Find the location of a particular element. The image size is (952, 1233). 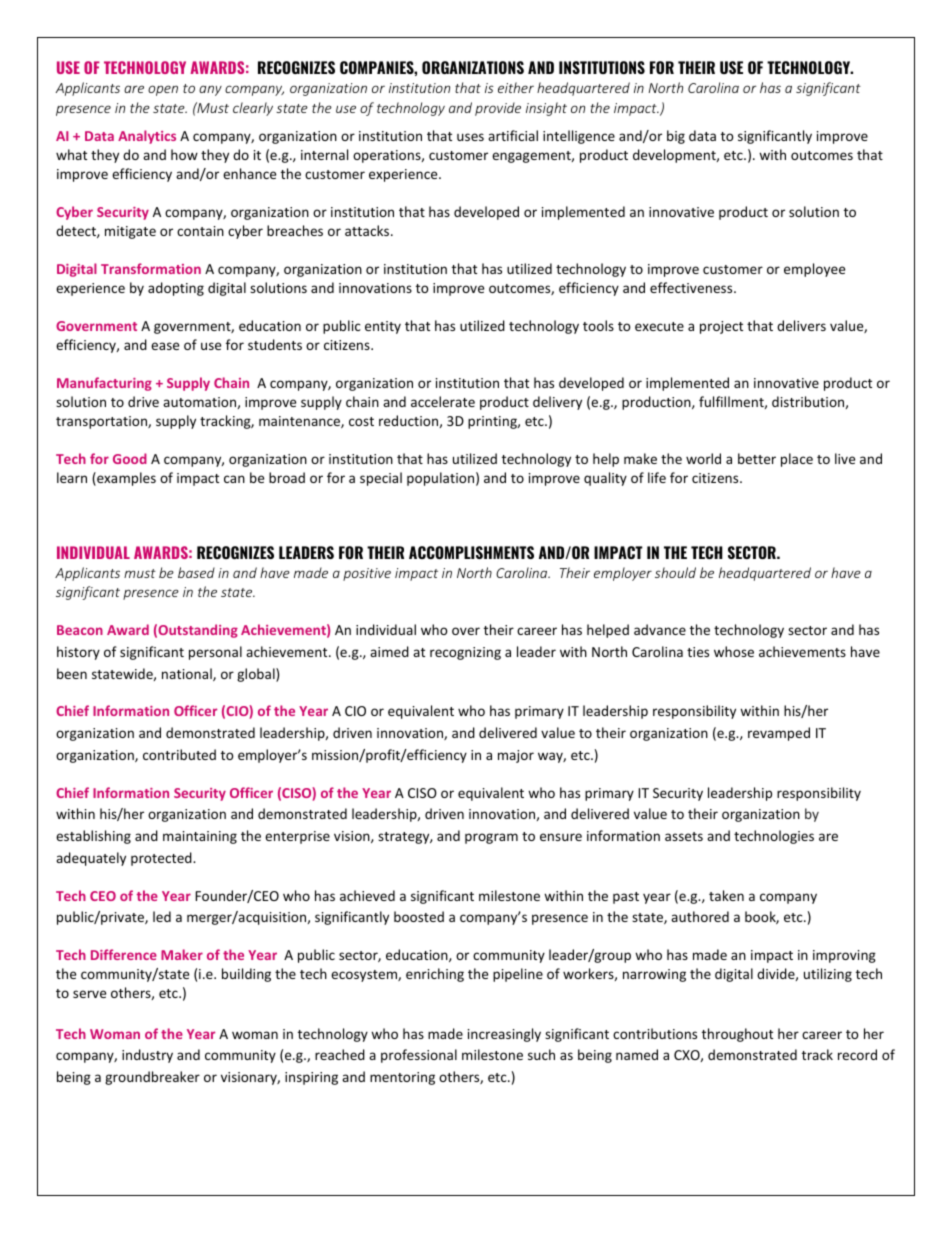

better is located at coordinates (757, 458).
